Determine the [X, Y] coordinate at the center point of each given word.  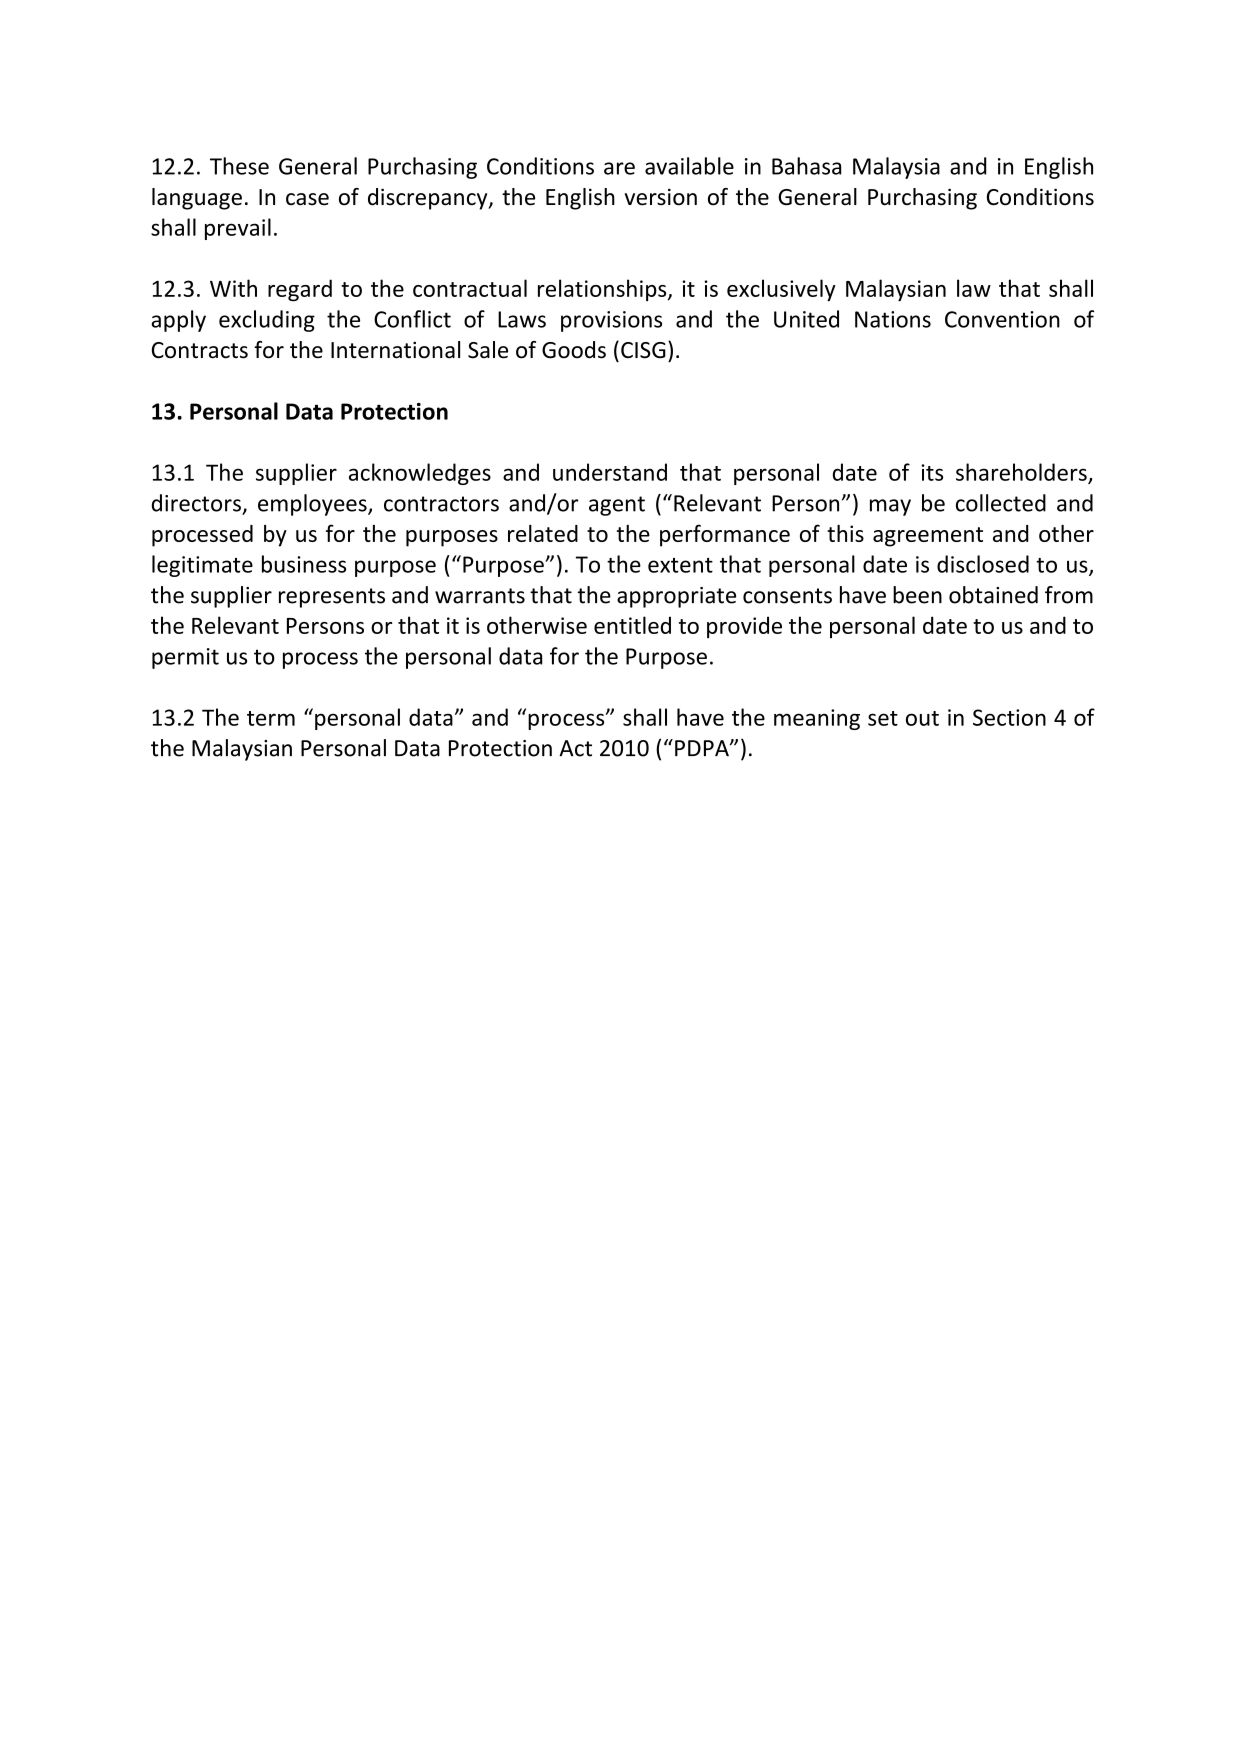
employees [313, 505]
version [661, 197]
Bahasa [806, 166]
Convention [1002, 319]
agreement [928, 537]
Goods [574, 350]
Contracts [200, 350]
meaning [817, 719]
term [271, 718]
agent [617, 506]
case [307, 199]
